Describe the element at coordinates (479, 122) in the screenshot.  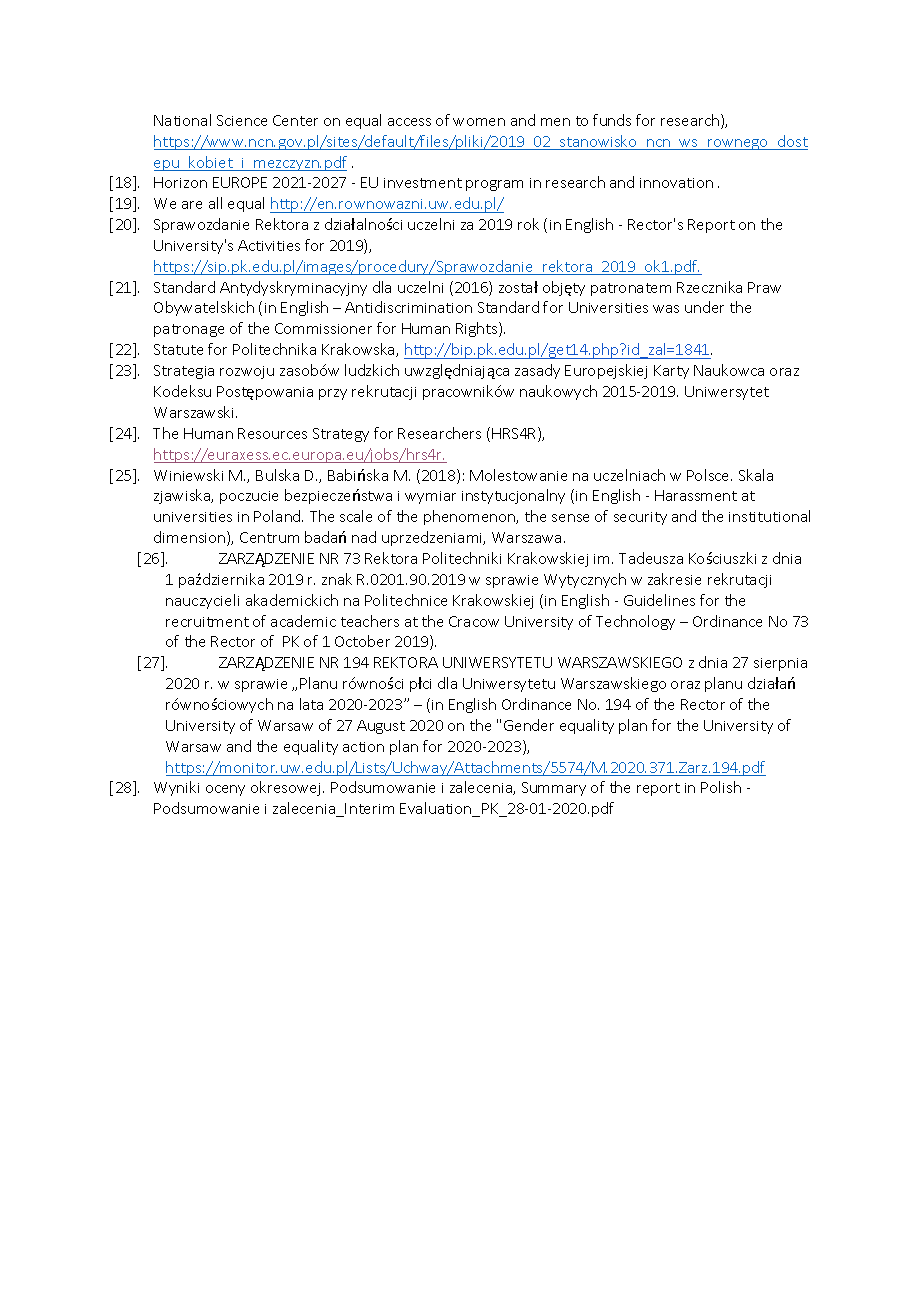
I see `women` at that location.
